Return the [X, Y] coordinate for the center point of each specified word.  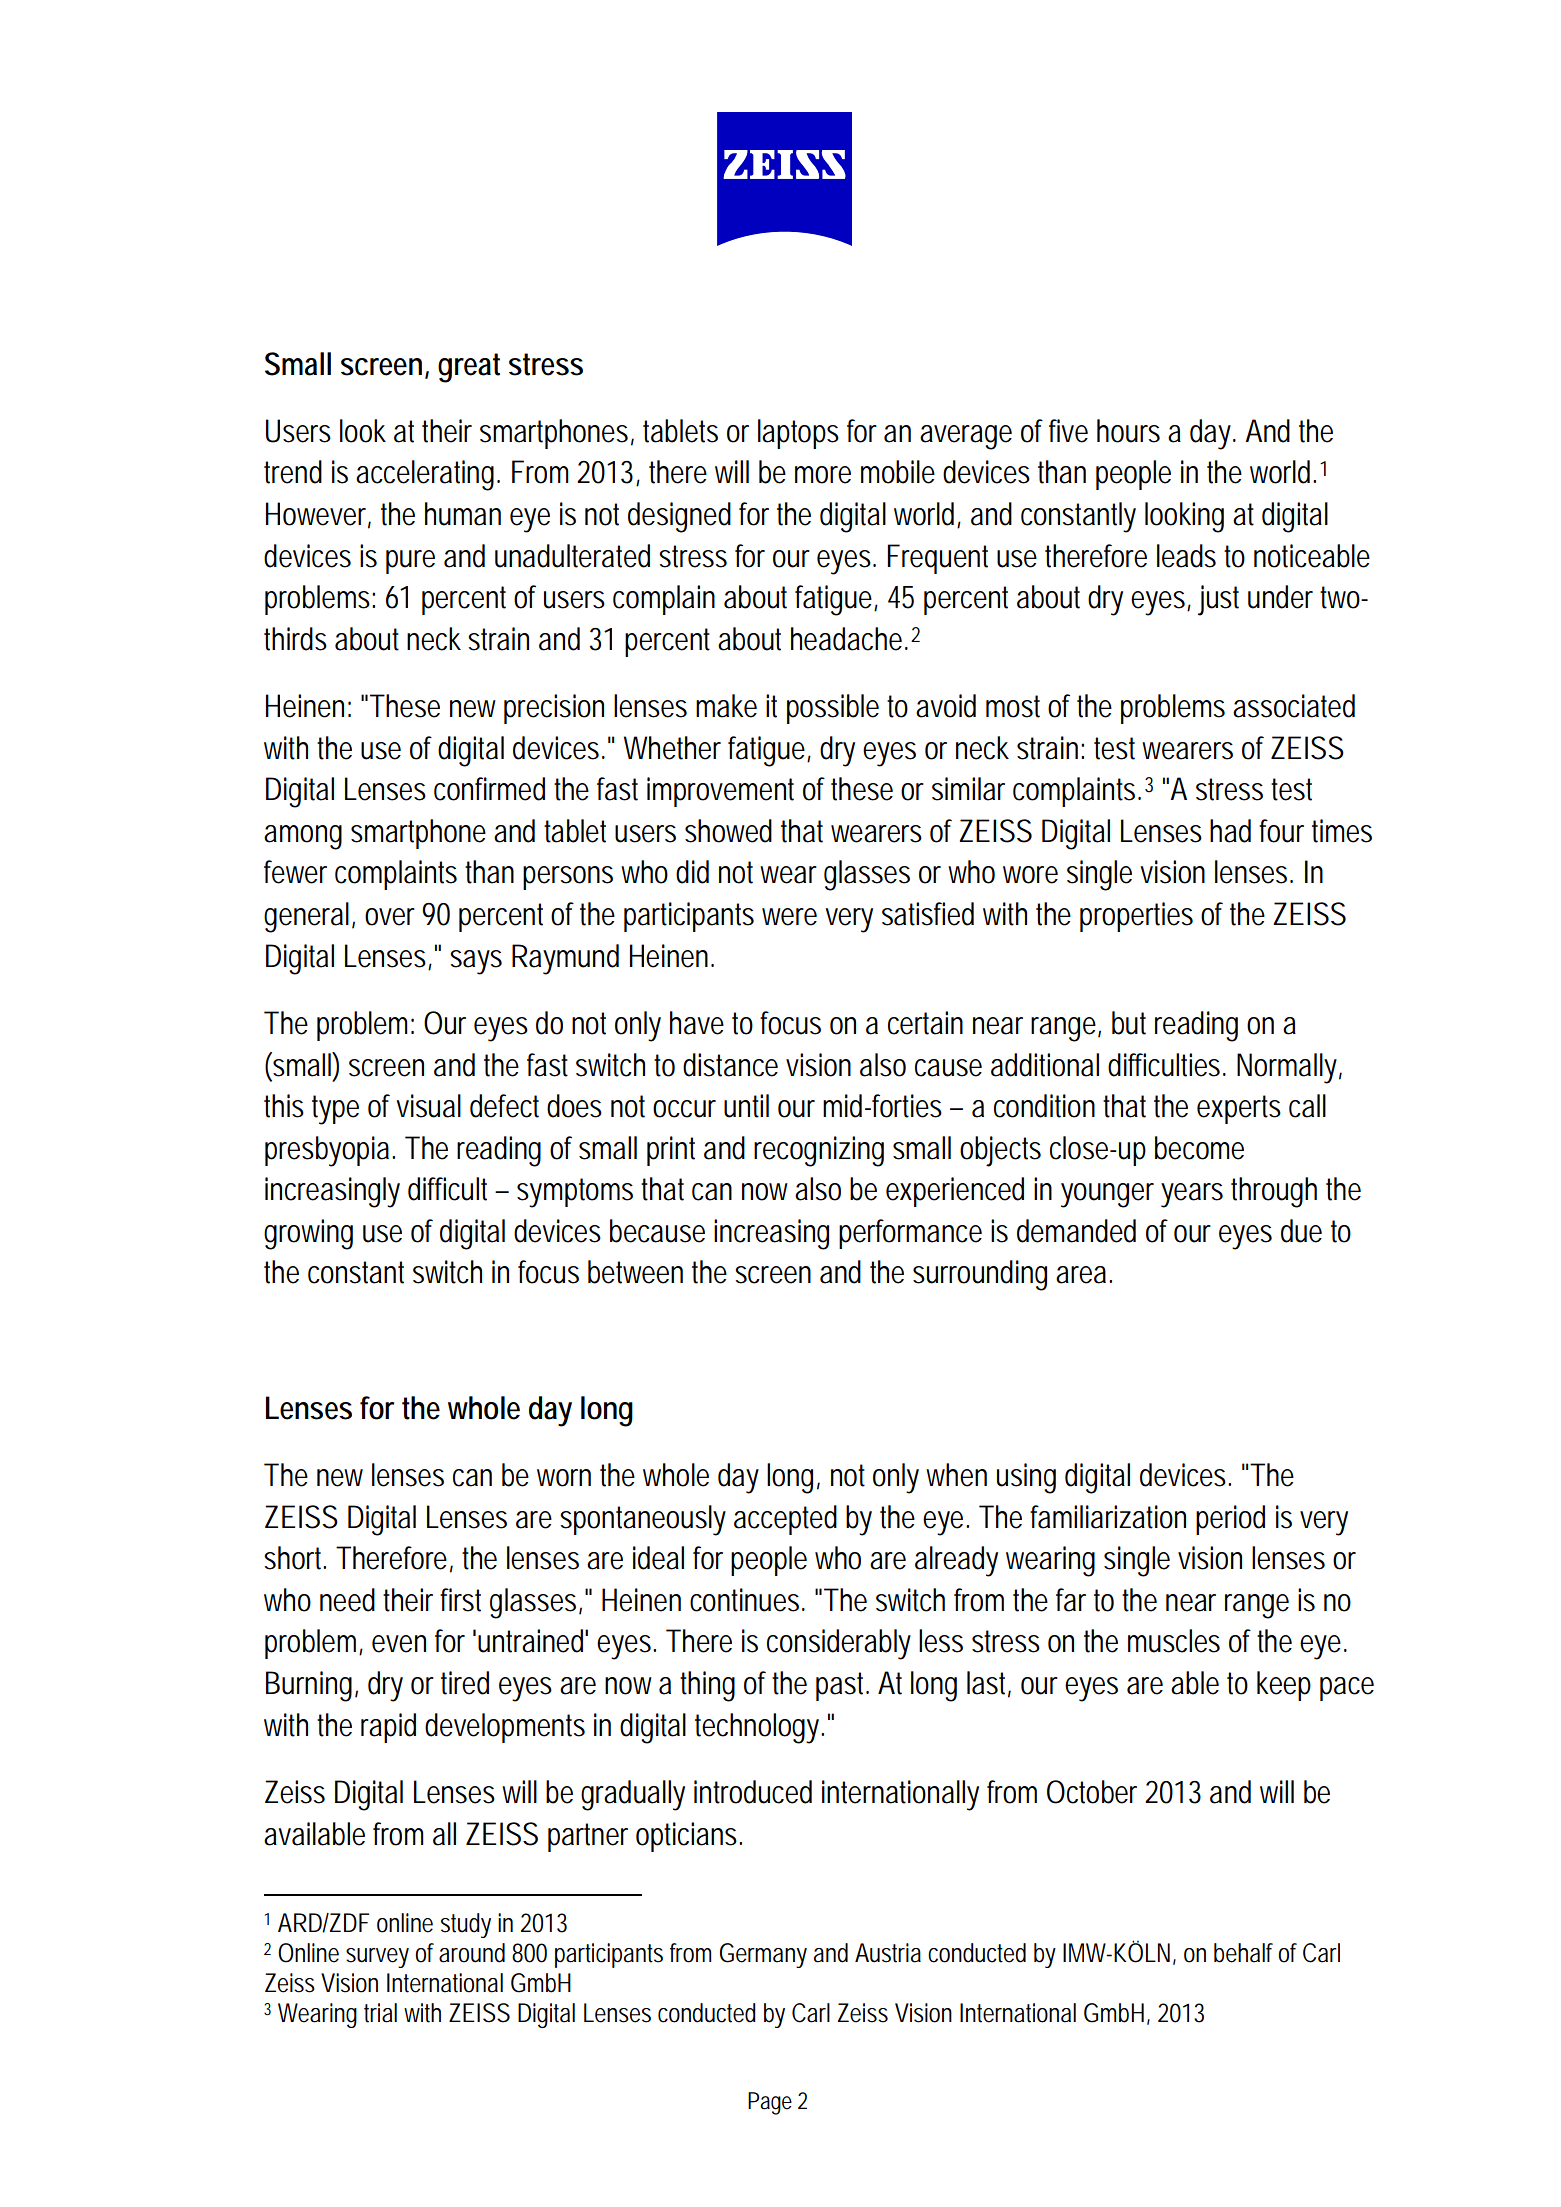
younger [1107, 1195]
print [671, 1151]
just [1218, 600]
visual [428, 1106]
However [316, 514]
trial [380, 2013]
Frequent [937, 559]
